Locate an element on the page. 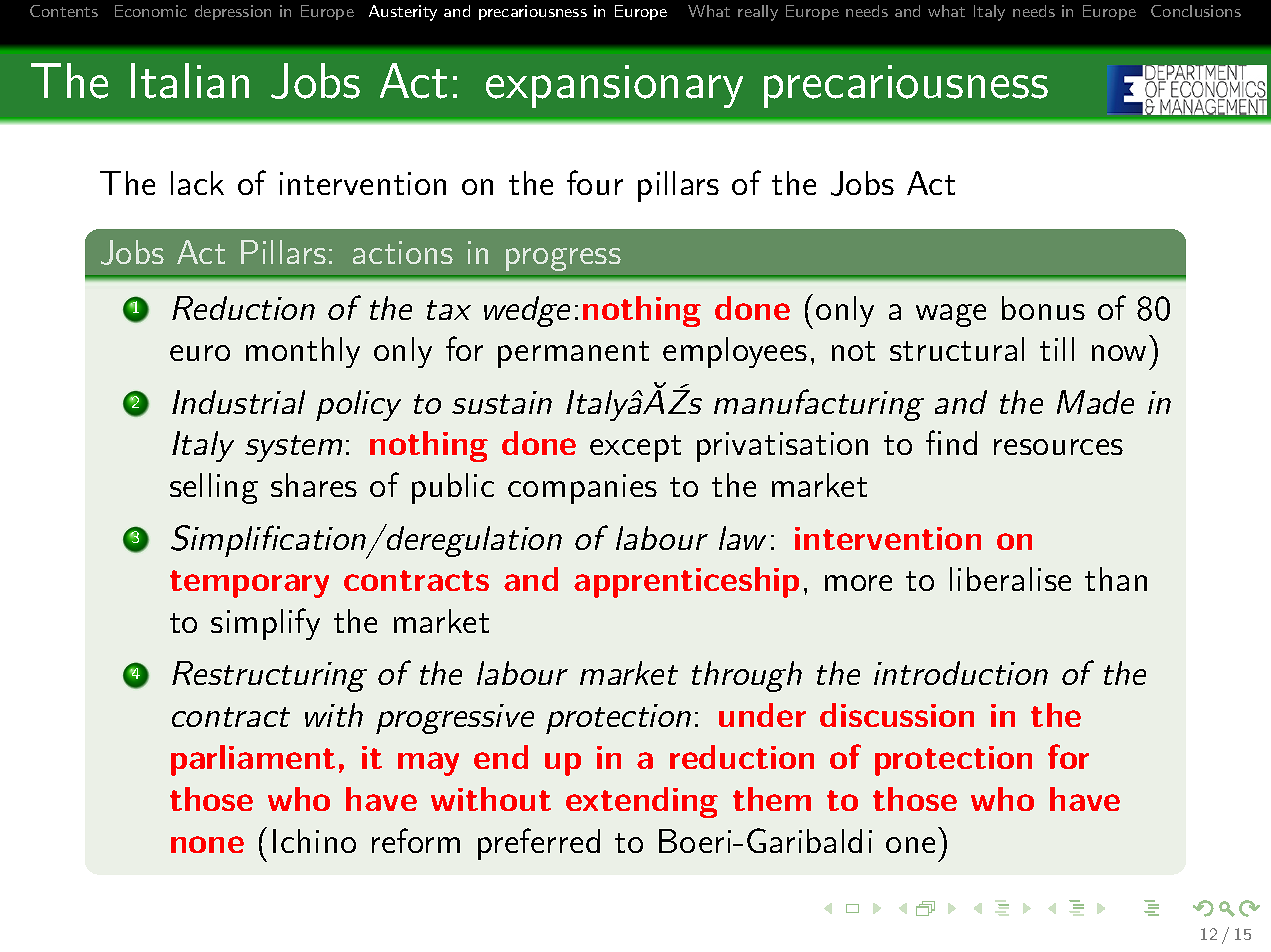 Image resolution: width=1271 pixels, height=952 pixels. four is located at coordinates (595, 182).
